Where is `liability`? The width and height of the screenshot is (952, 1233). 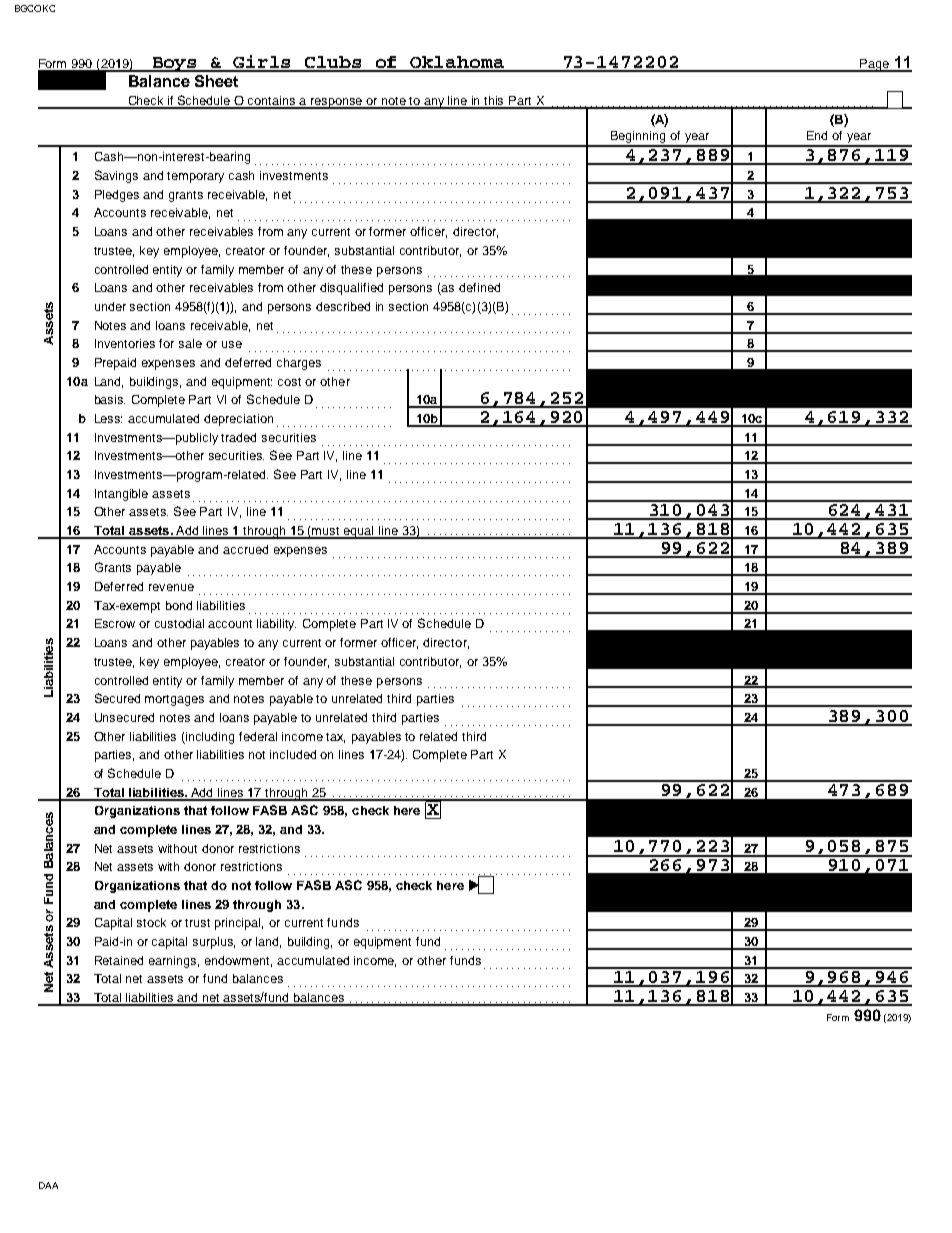 liability is located at coordinates (276, 625).
